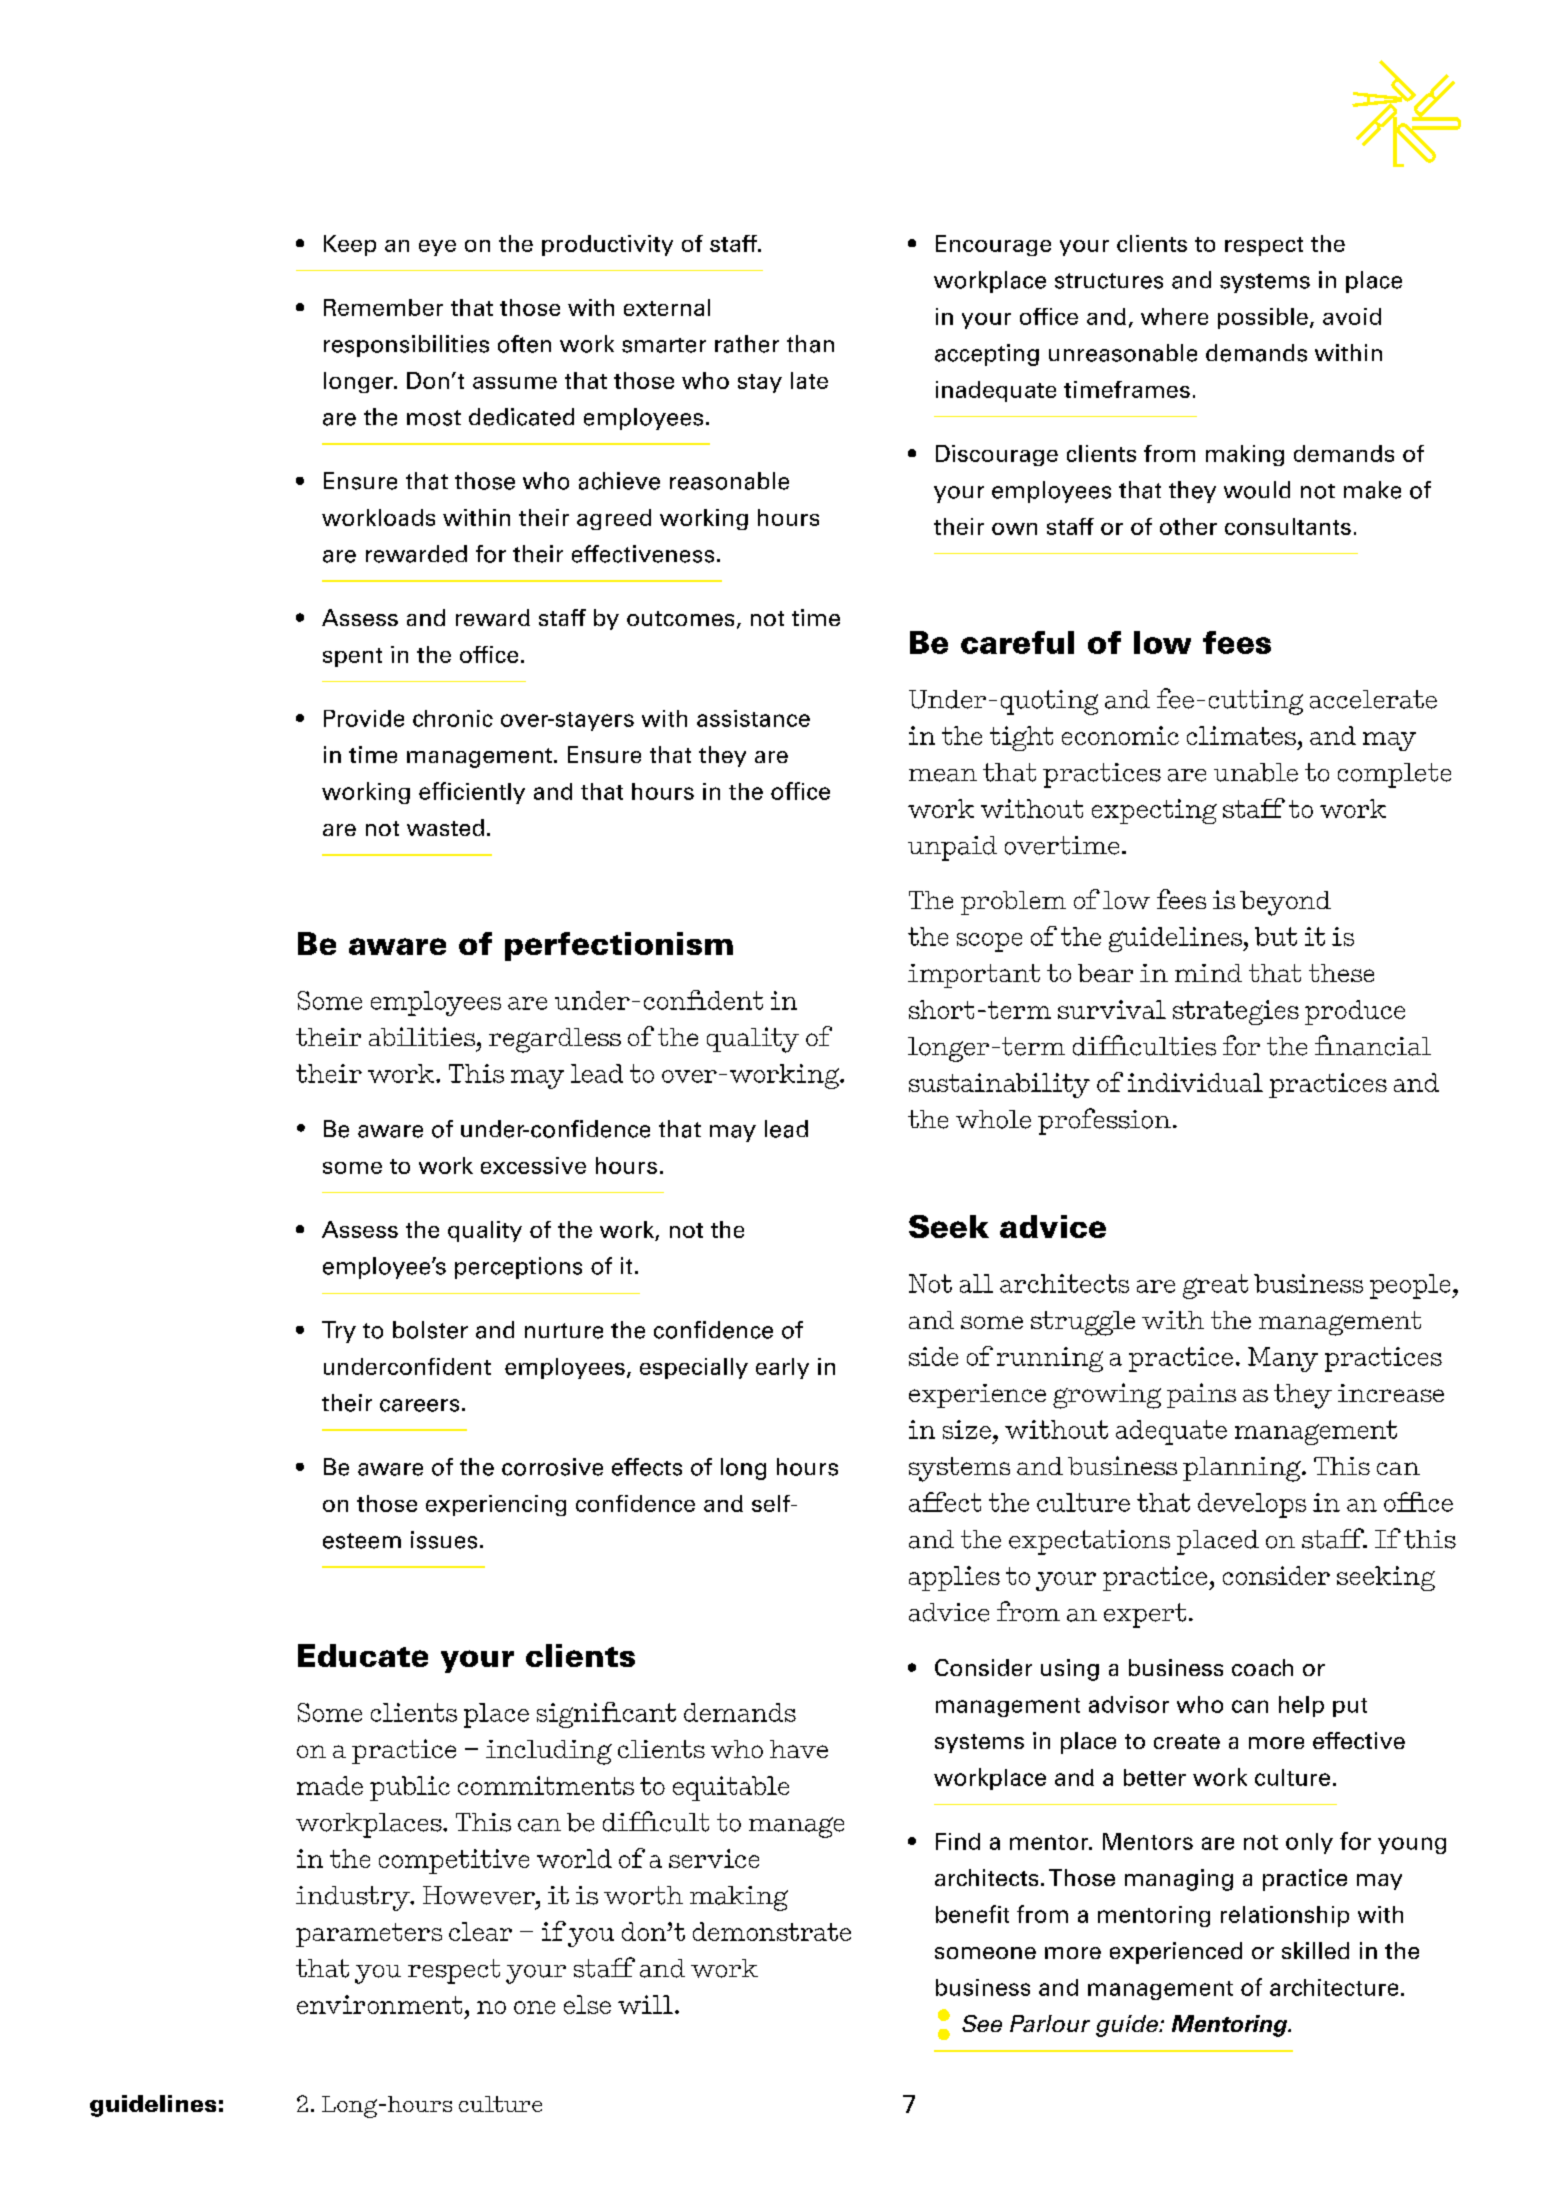 The height and width of the screenshot is (2196, 1553). What do you see at coordinates (1283, 1359) in the screenshot?
I see `Many` at bounding box center [1283, 1359].
